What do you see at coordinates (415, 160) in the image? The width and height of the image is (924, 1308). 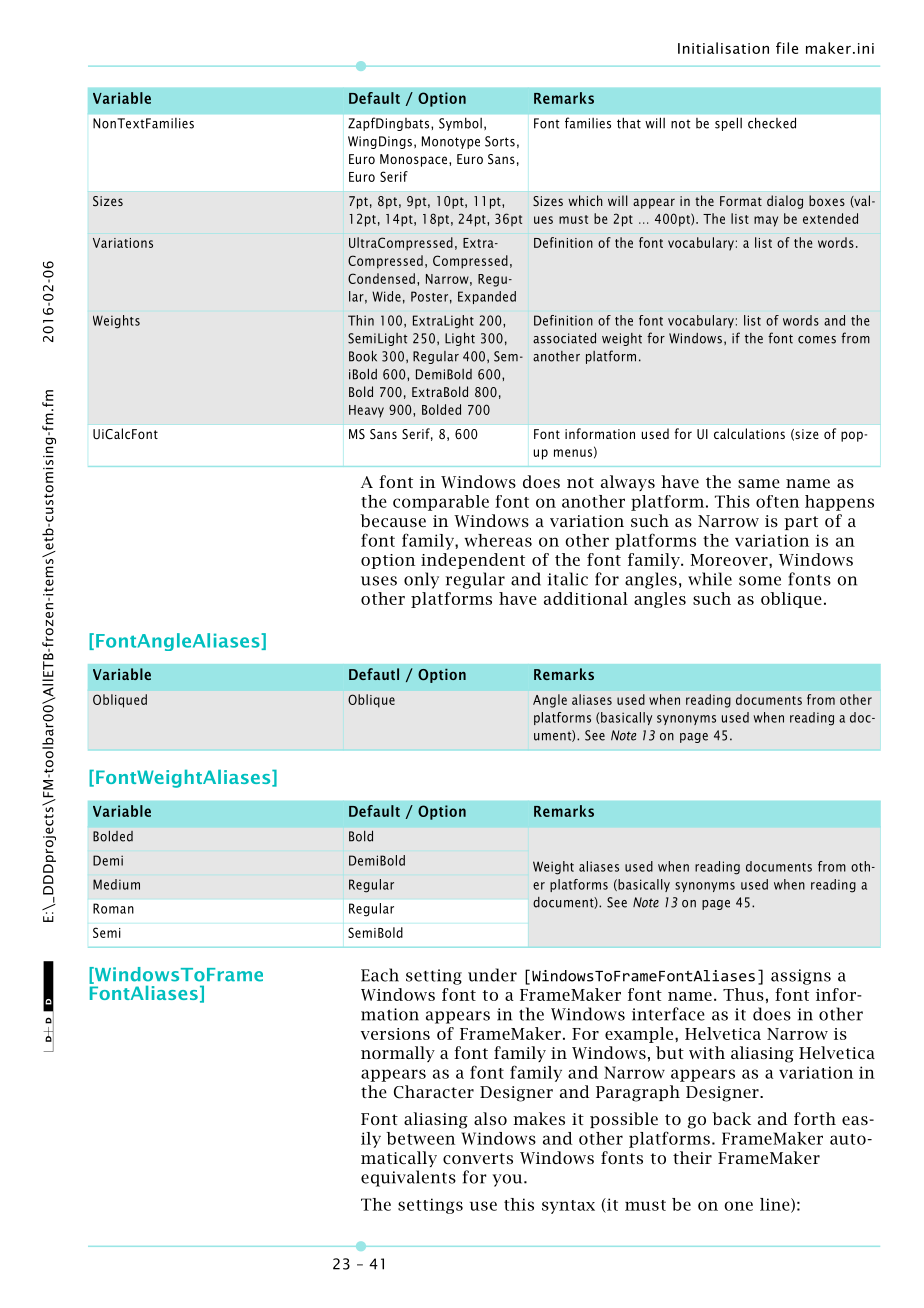 I see `Monospace` at bounding box center [415, 160].
